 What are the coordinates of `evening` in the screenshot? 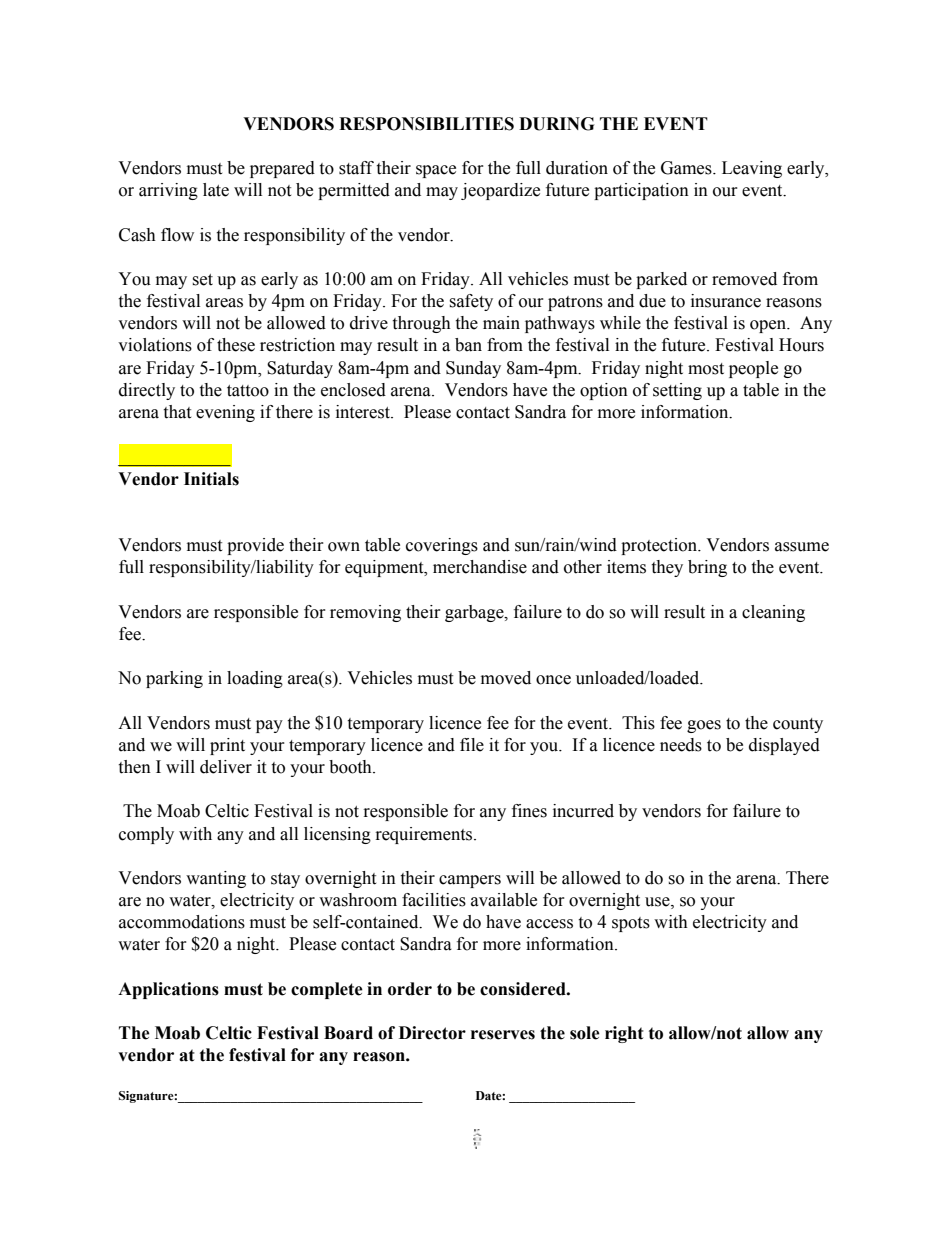 It's located at (225, 413).
